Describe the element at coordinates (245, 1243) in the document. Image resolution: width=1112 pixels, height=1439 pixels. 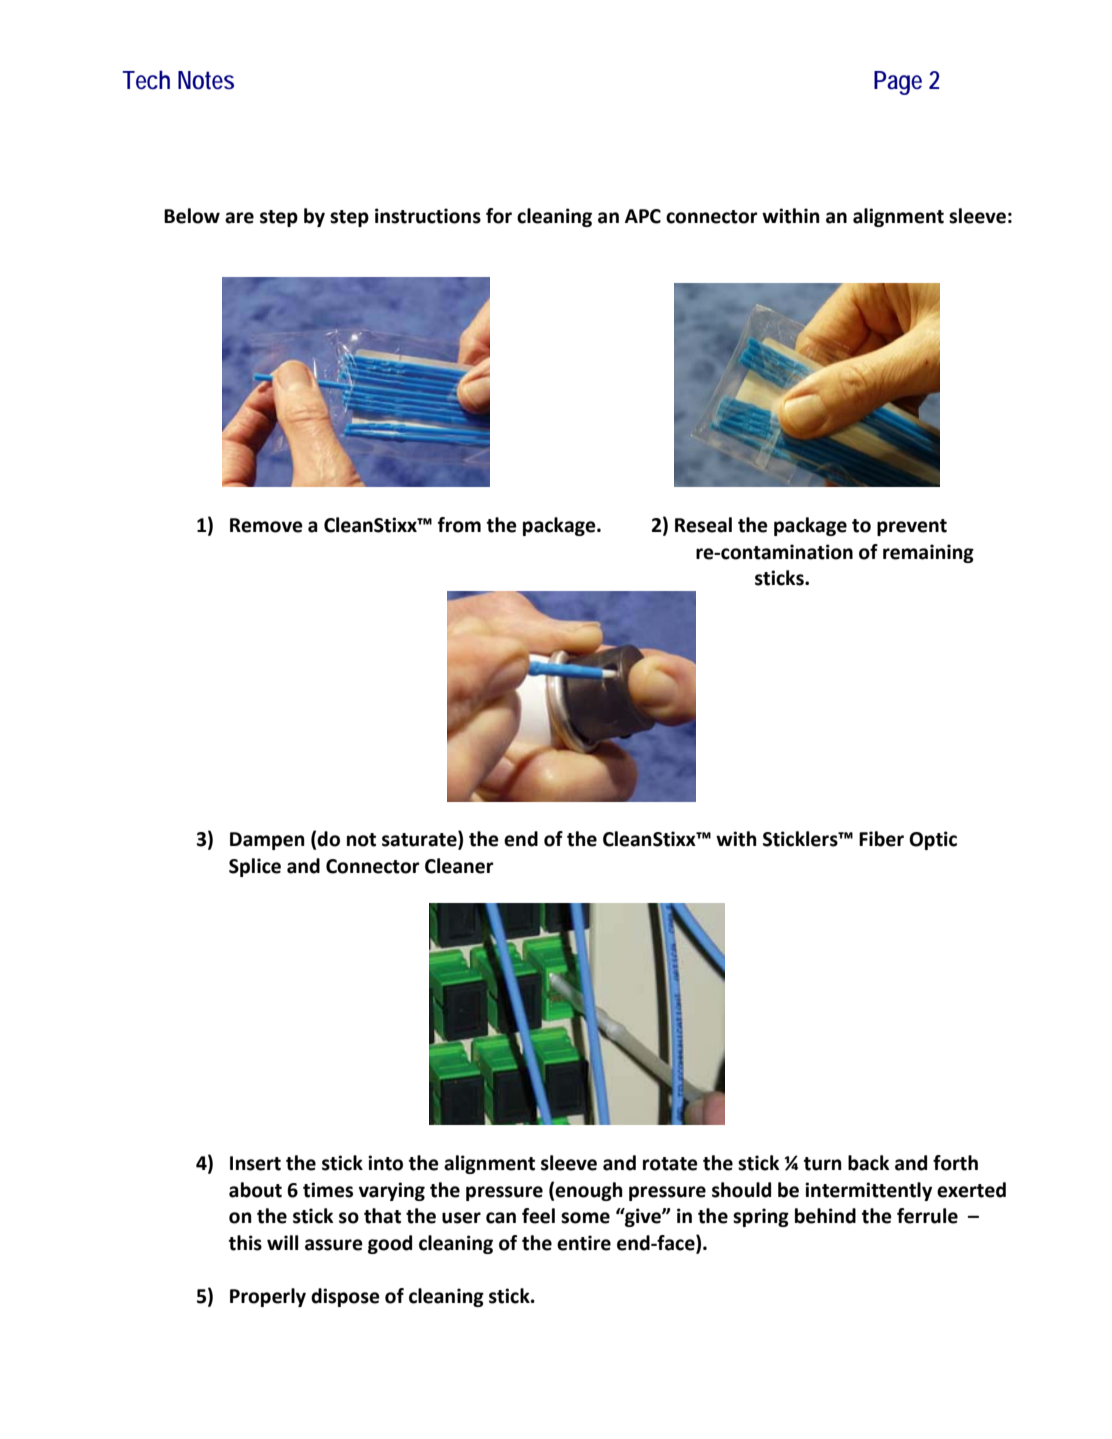
I see `this` at that location.
